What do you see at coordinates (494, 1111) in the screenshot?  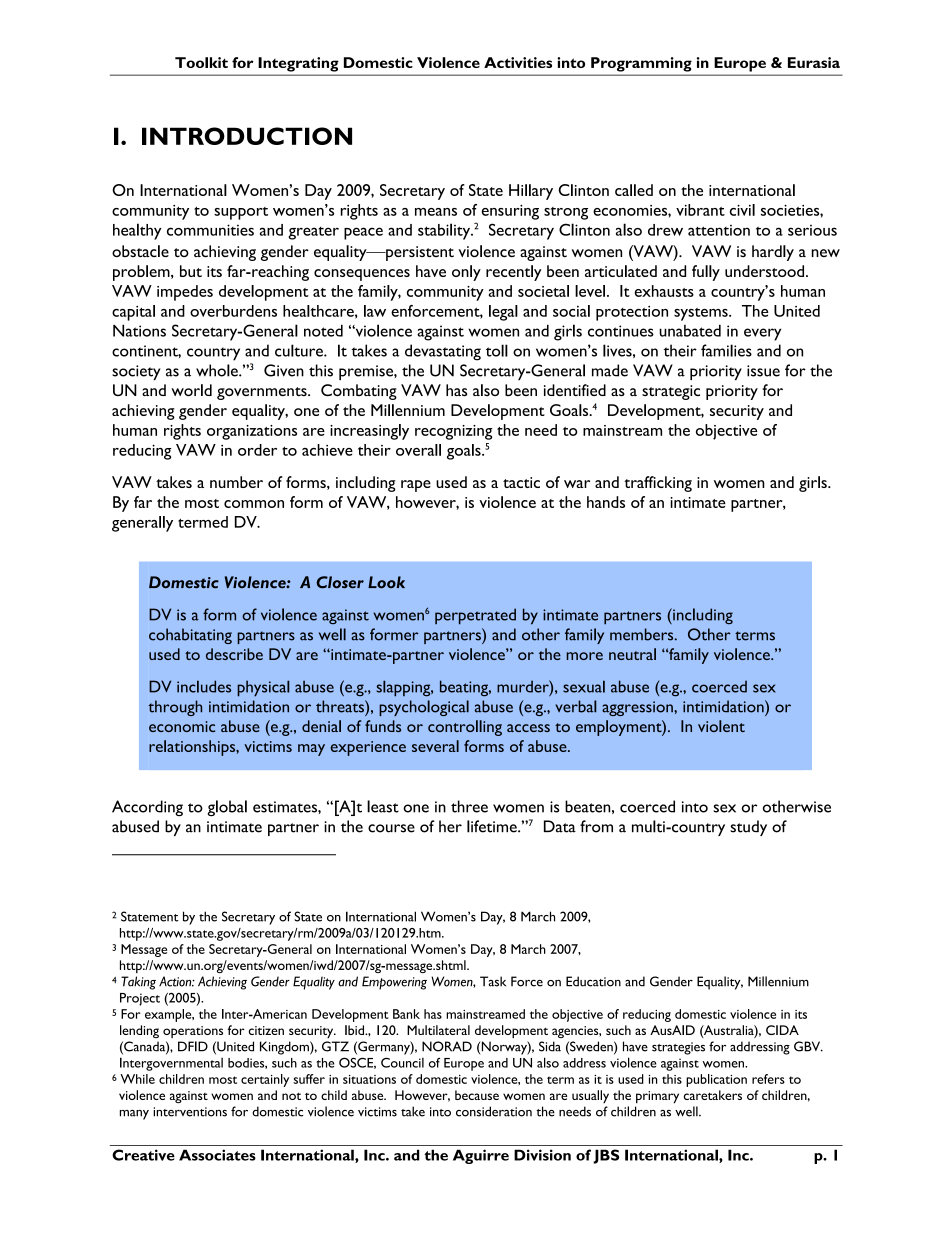 I see `consideration` at bounding box center [494, 1111].
